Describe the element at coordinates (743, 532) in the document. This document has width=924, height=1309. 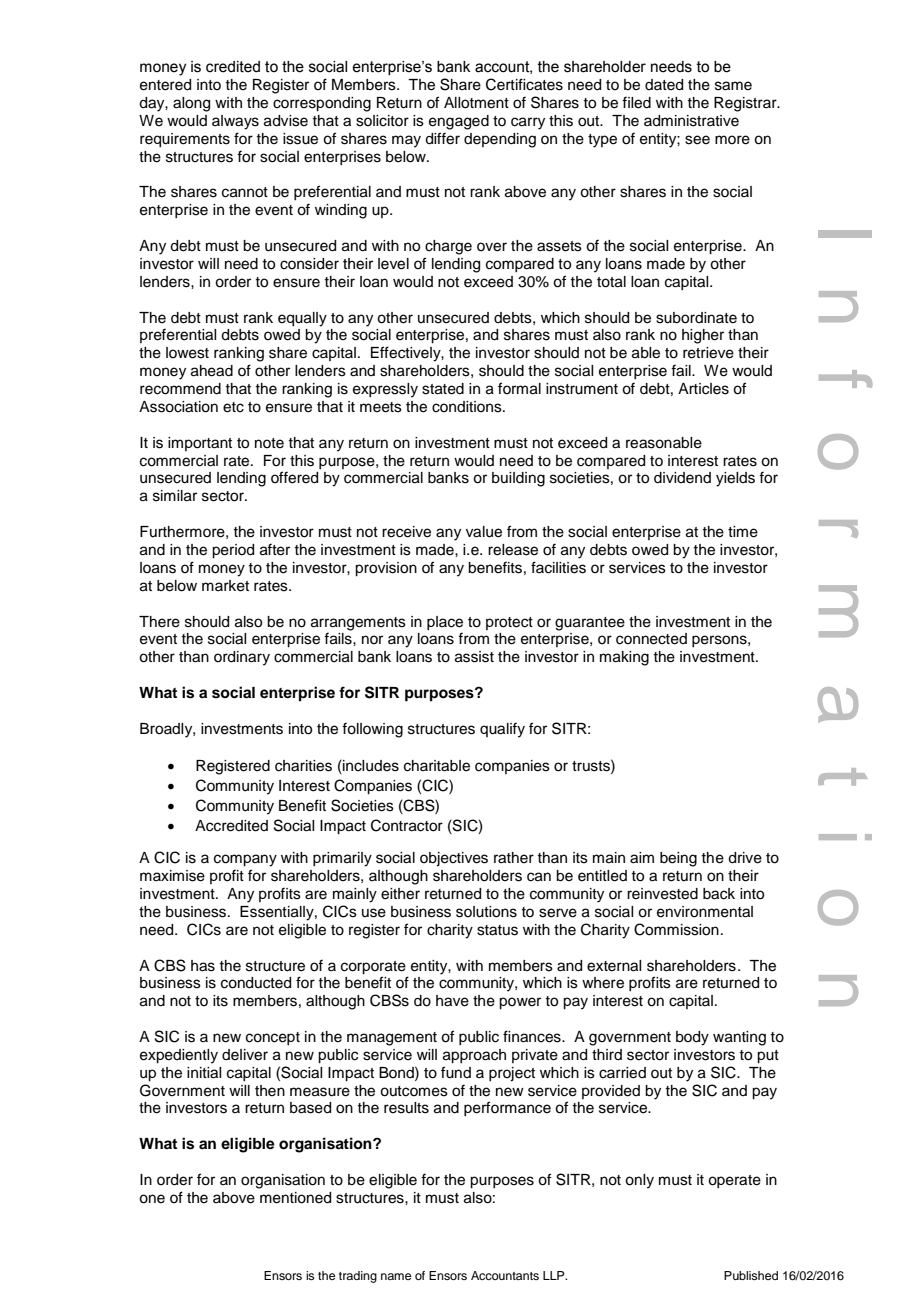
I see `time` at that location.
